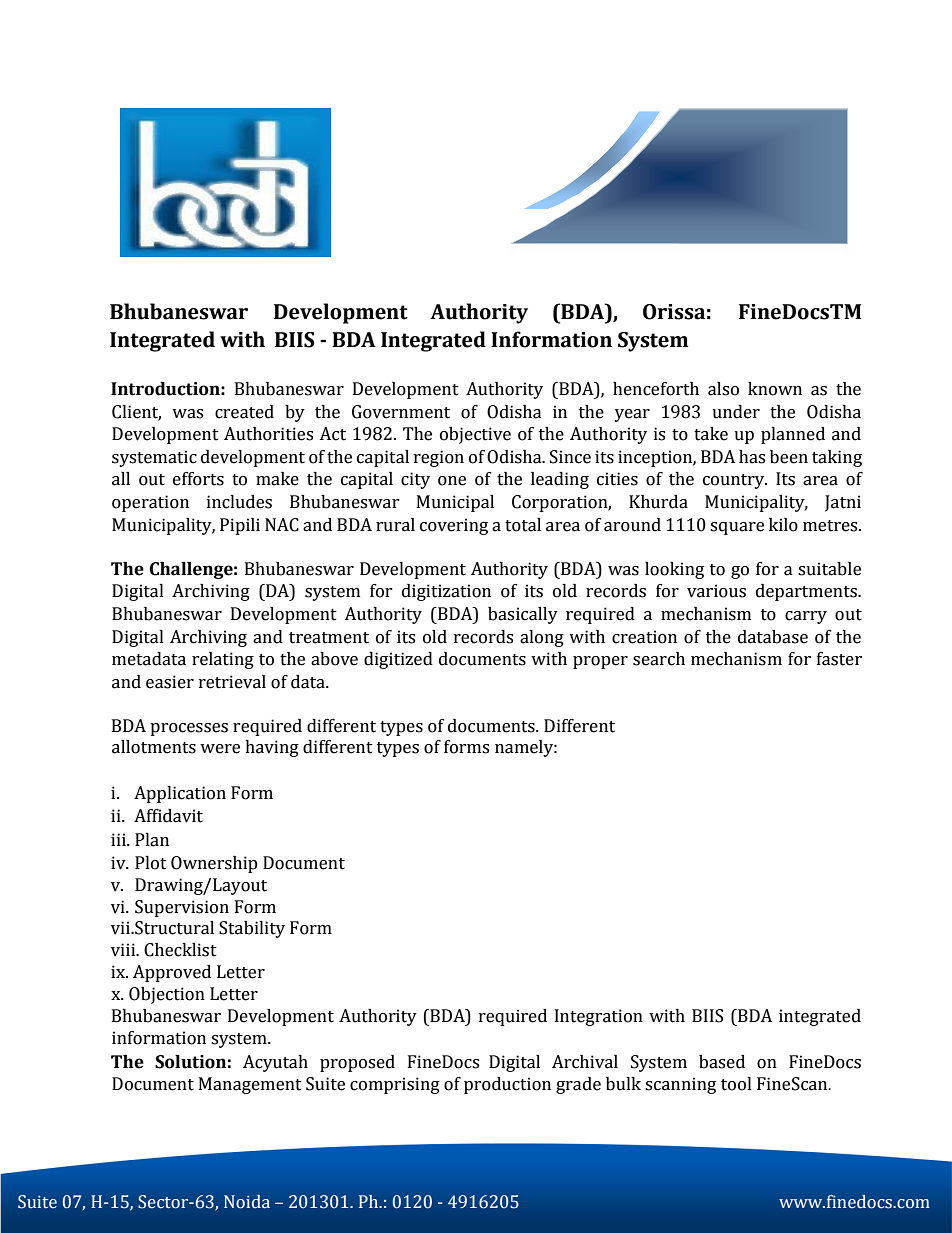 Image resolution: width=952 pixels, height=1233 pixels. Describe the element at coordinates (736, 1084) in the image. I see `tool` at that location.
